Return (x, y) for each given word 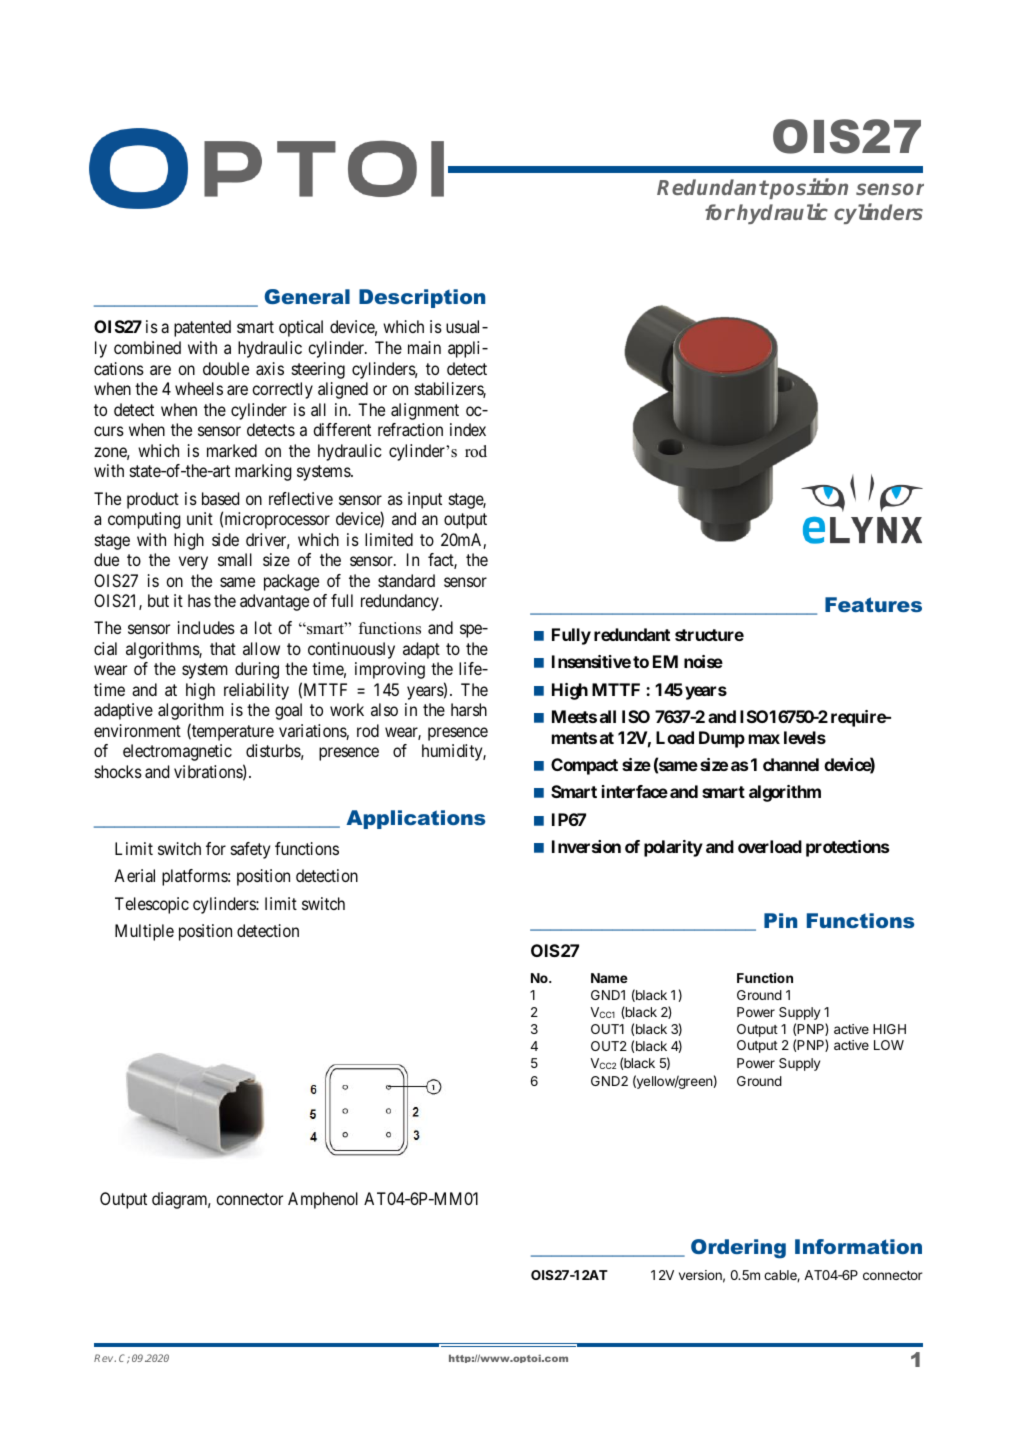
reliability (256, 691)
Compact (584, 766)
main (424, 347)
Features (873, 604)
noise (703, 661)
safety (250, 850)
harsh (469, 709)
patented (202, 328)
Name (609, 978)
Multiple (144, 932)
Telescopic (152, 905)
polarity (673, 848)
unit (200, 518)
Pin (780, 920)
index (468, 429)
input (425, 500)
